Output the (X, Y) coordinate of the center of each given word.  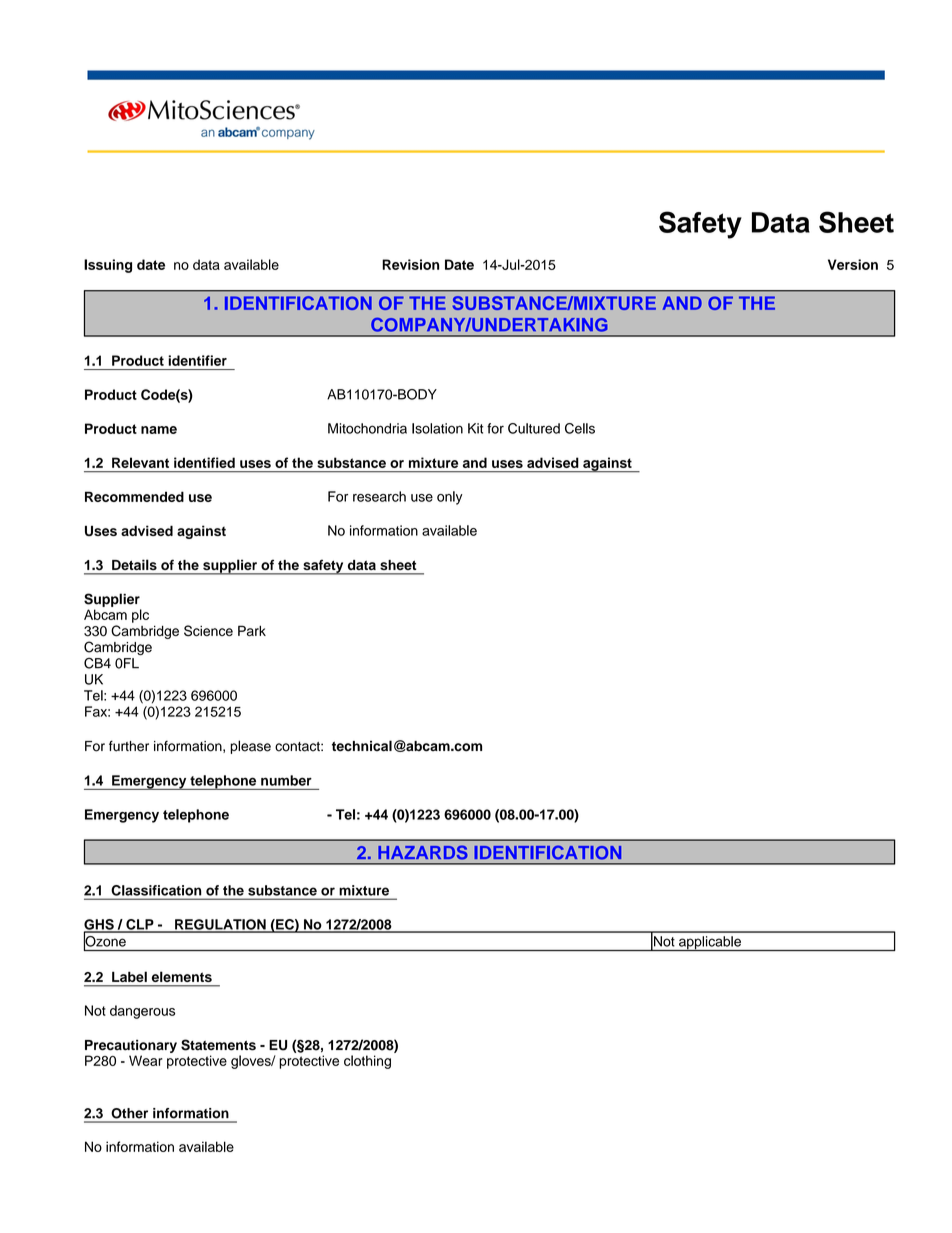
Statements (218, 1045)
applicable (710, 943)
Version (853, 264)
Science (208, 631)
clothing (367, 1062)
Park (252, 630)
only (450, 498)
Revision (410, 264)
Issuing (108, 266)
